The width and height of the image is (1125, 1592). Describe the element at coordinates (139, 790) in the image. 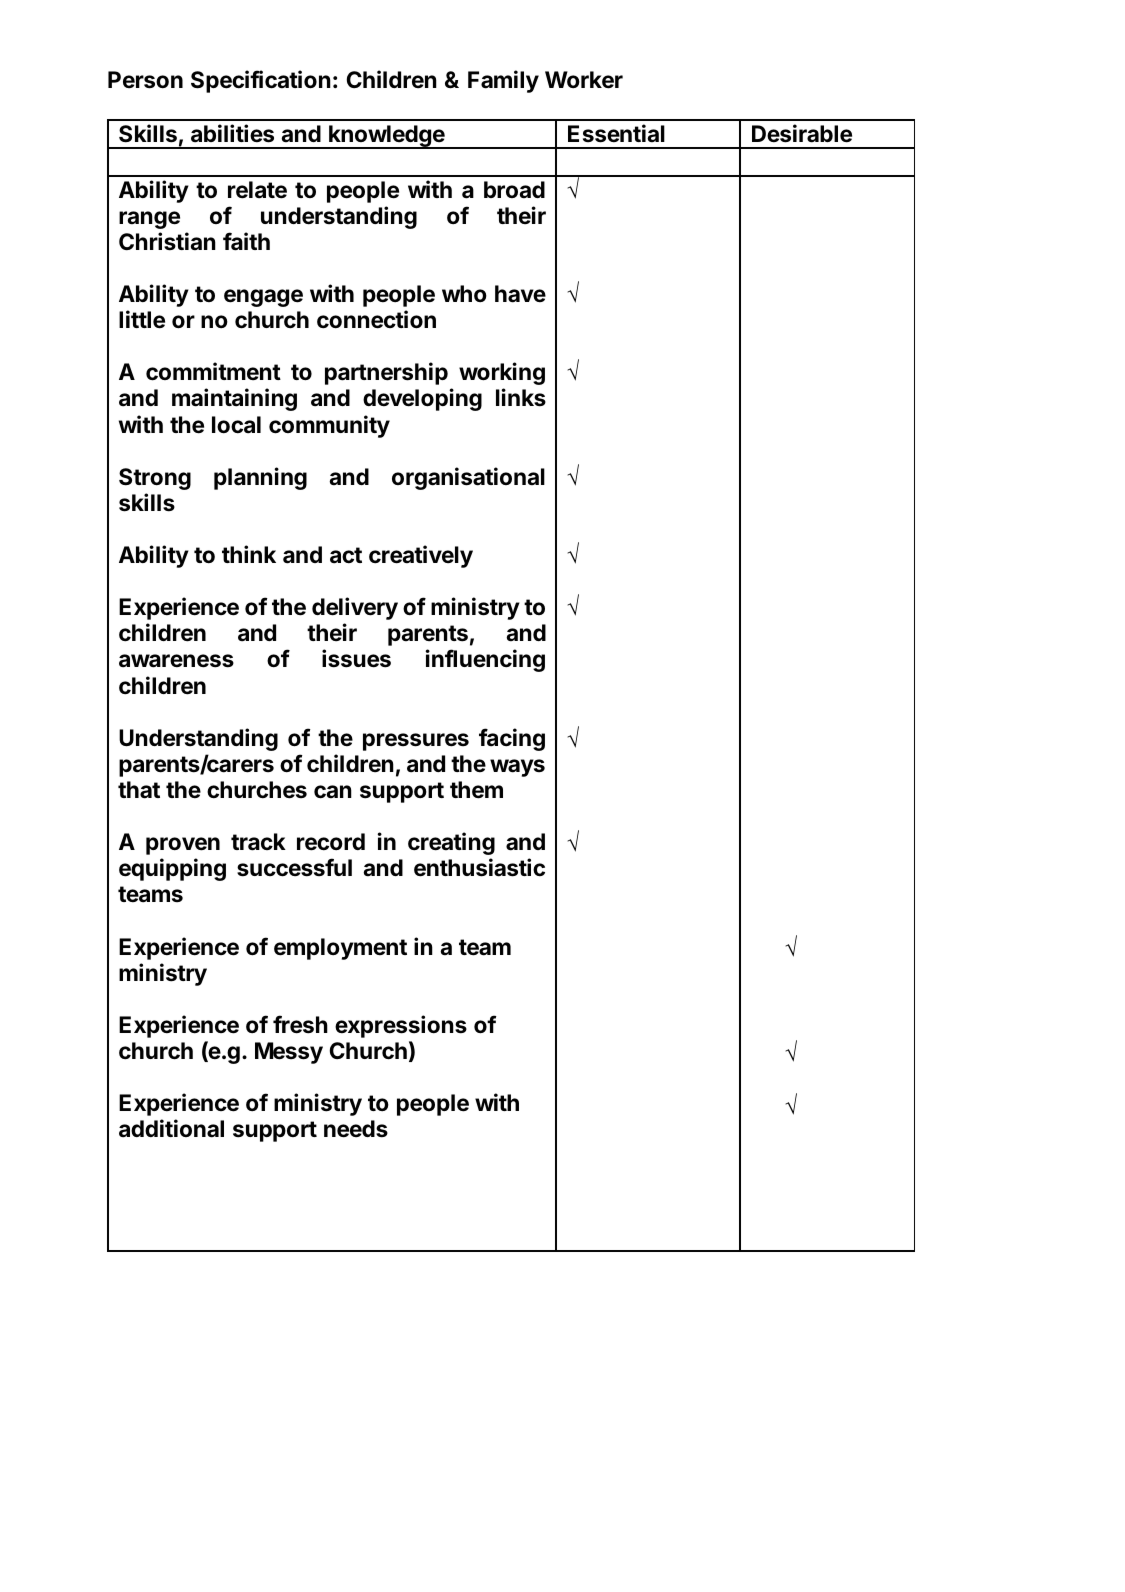

I see `that` at that location.
